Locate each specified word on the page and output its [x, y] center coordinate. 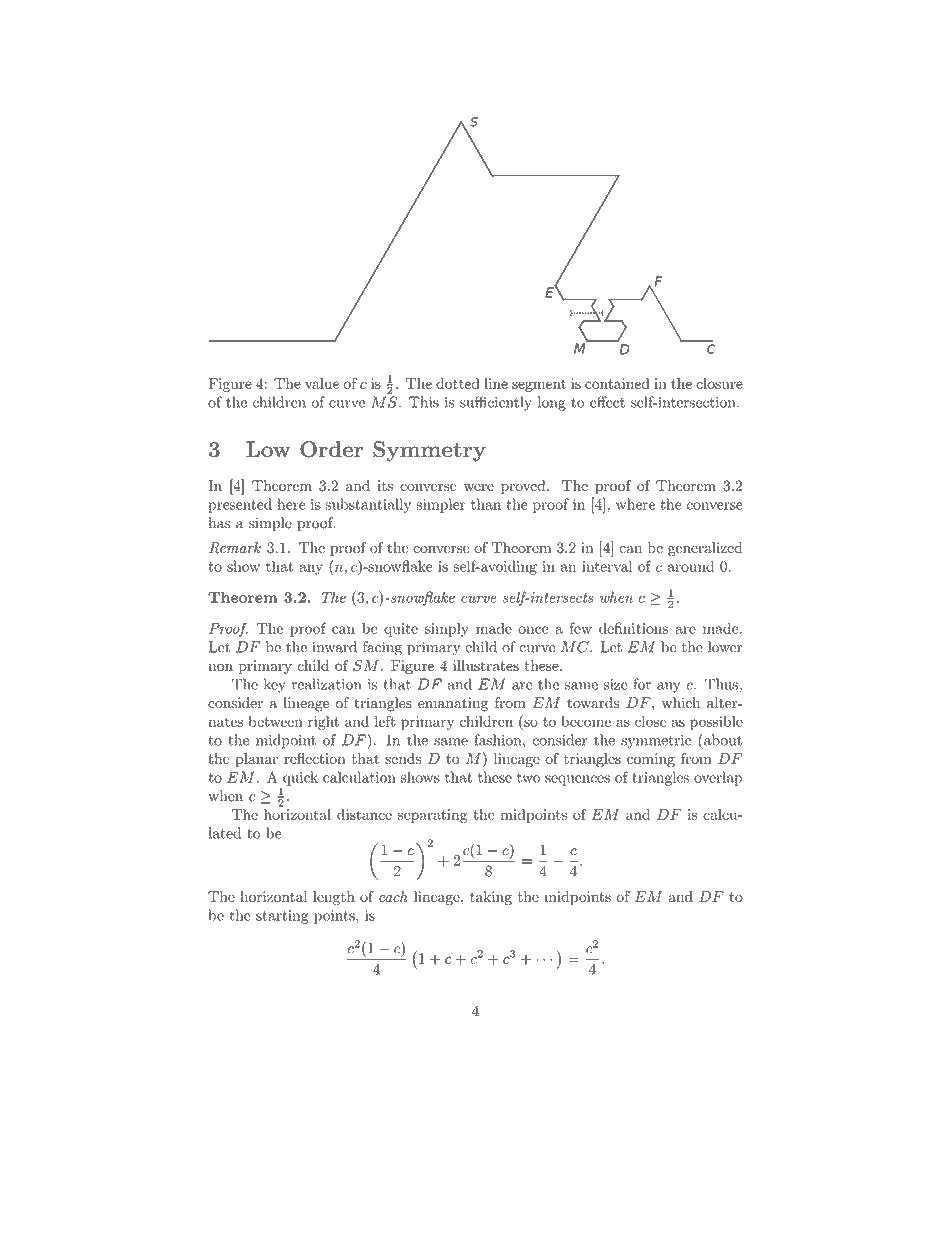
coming [651, 760]
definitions [633, 628]
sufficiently [496, 403]
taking [491, 898]
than [486, 504]
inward [334, 647]
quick [300, 778]
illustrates [486, 665]
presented [240, 505]
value [322, 383]
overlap [718, 778]
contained [617, 383]
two [528, 778]
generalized [705, 549]
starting [282, 917]
